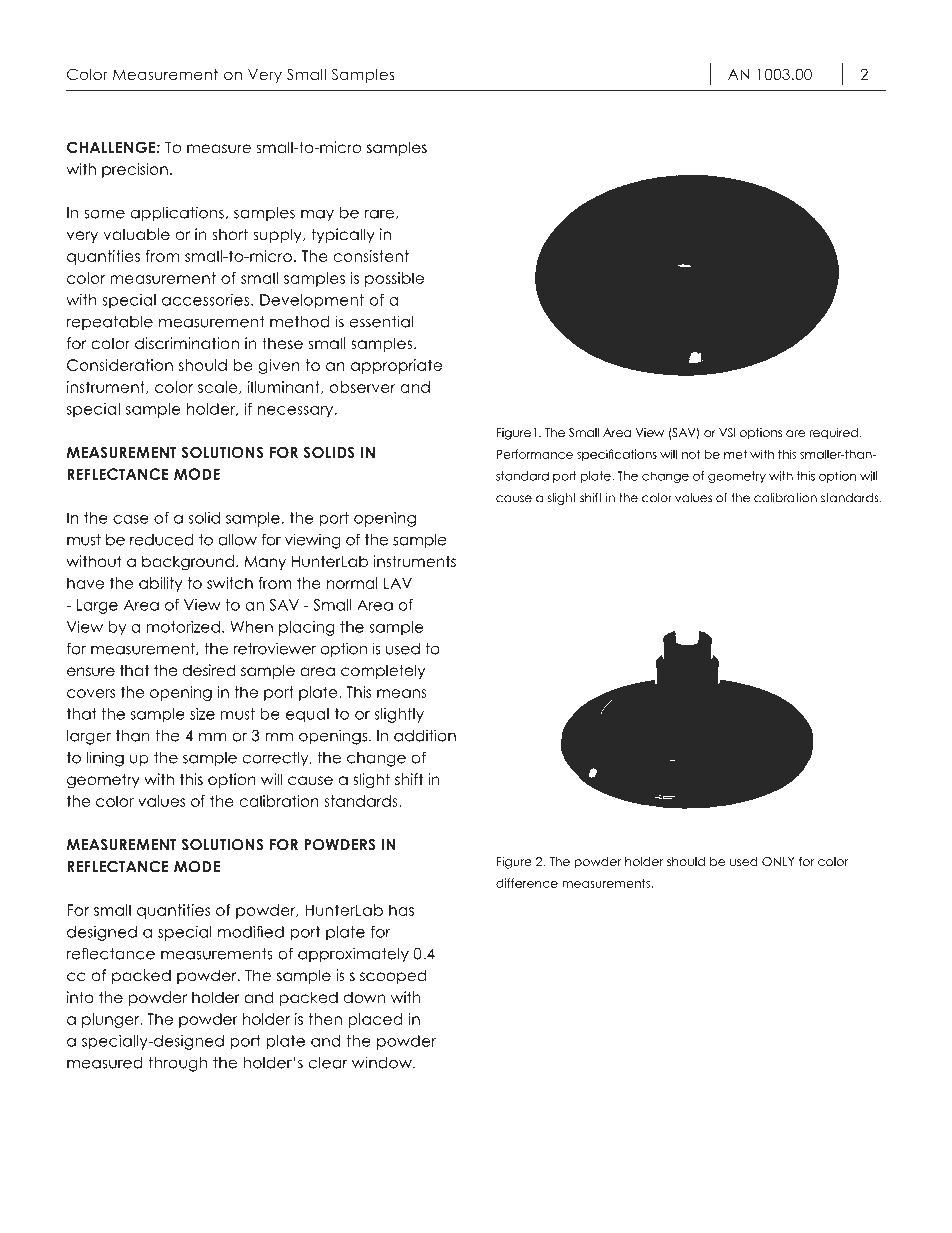  I want to click on LAV, so click(398, 583).
